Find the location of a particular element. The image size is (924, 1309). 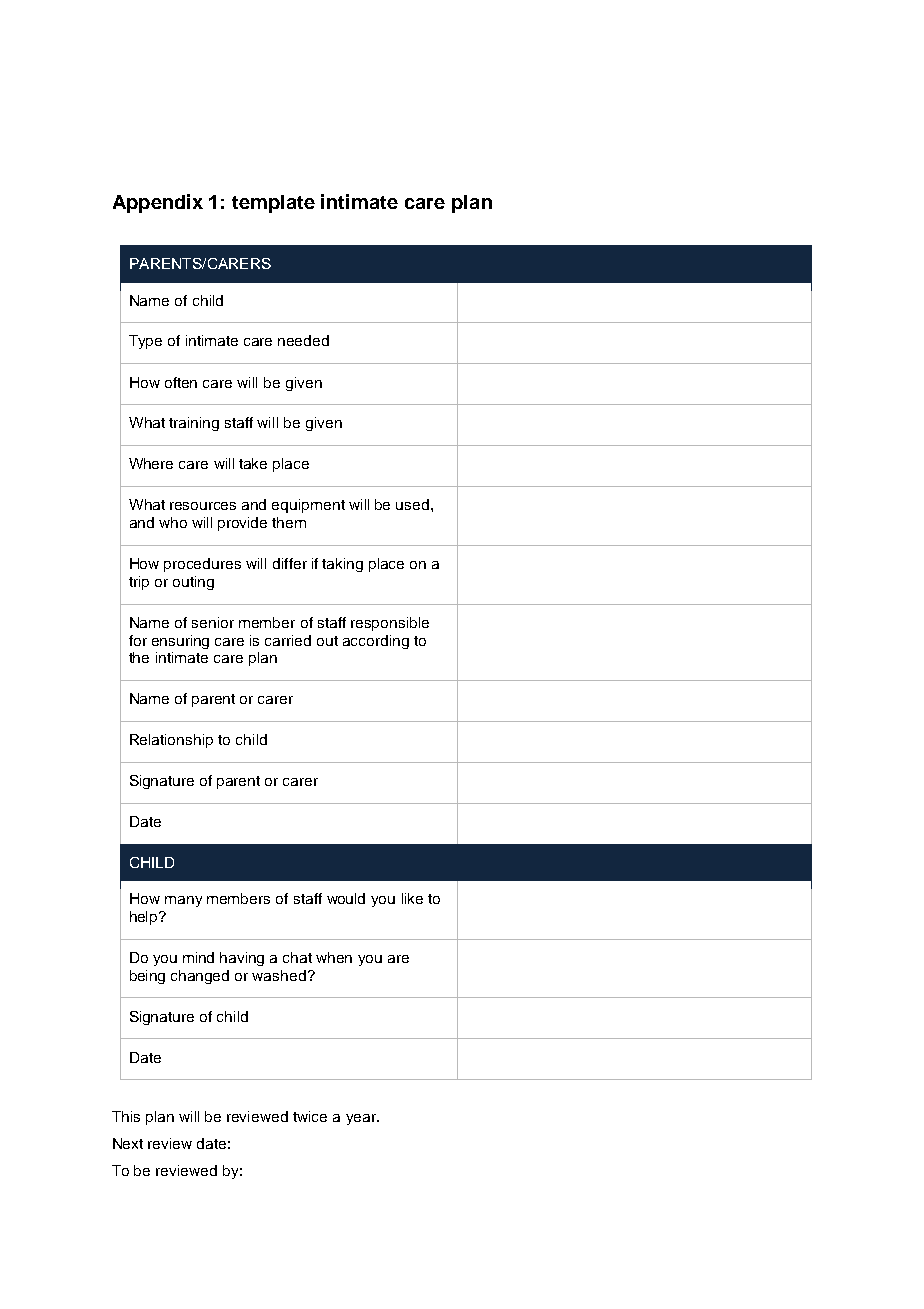

This is located at coordinates (126, 1116).
